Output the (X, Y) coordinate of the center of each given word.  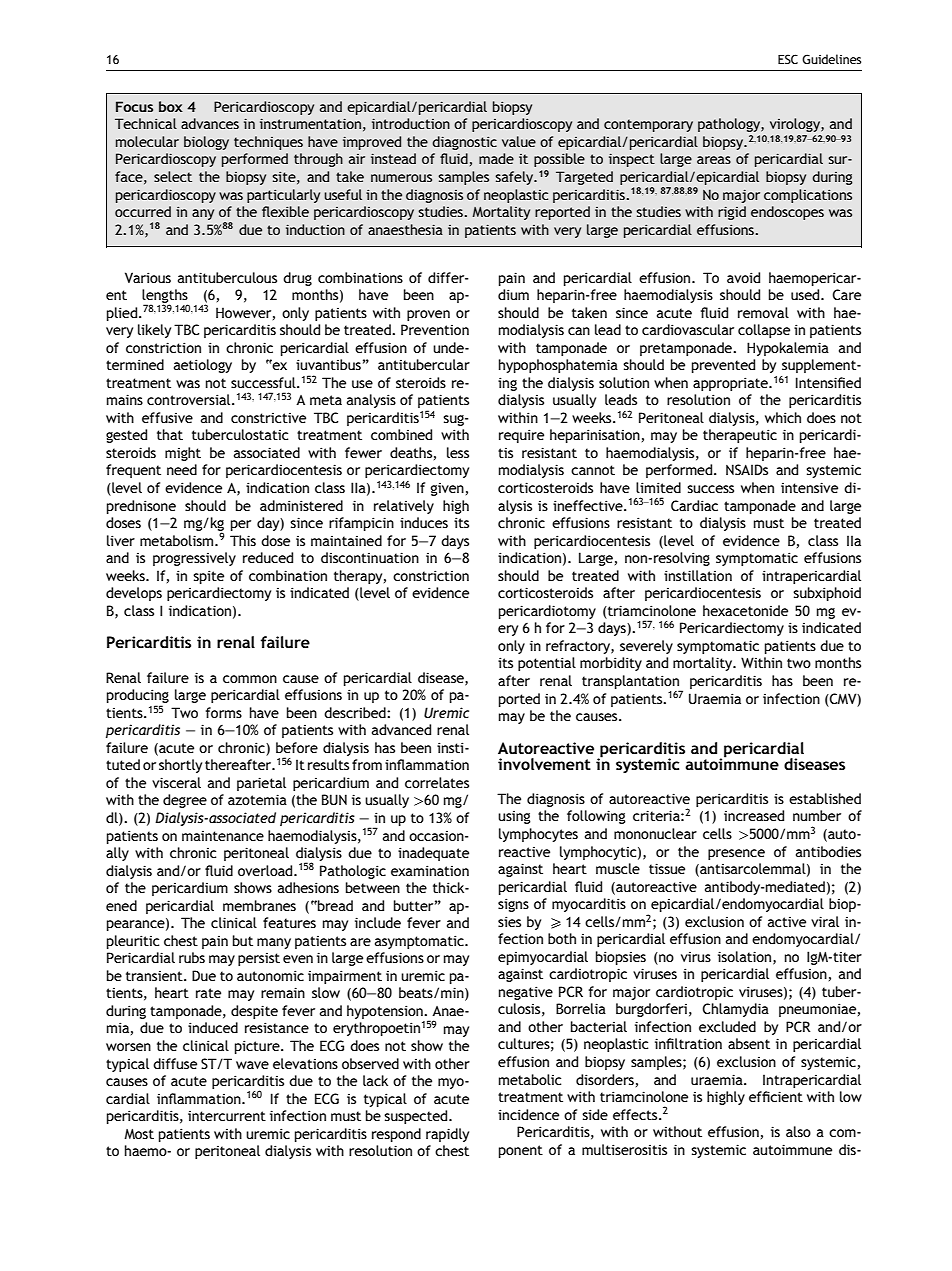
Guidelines (831, 59)
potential (547, 664)
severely (646, 647)
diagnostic (464, 143)
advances (210, 123)
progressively (194, 559)
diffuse (175, 1063)
